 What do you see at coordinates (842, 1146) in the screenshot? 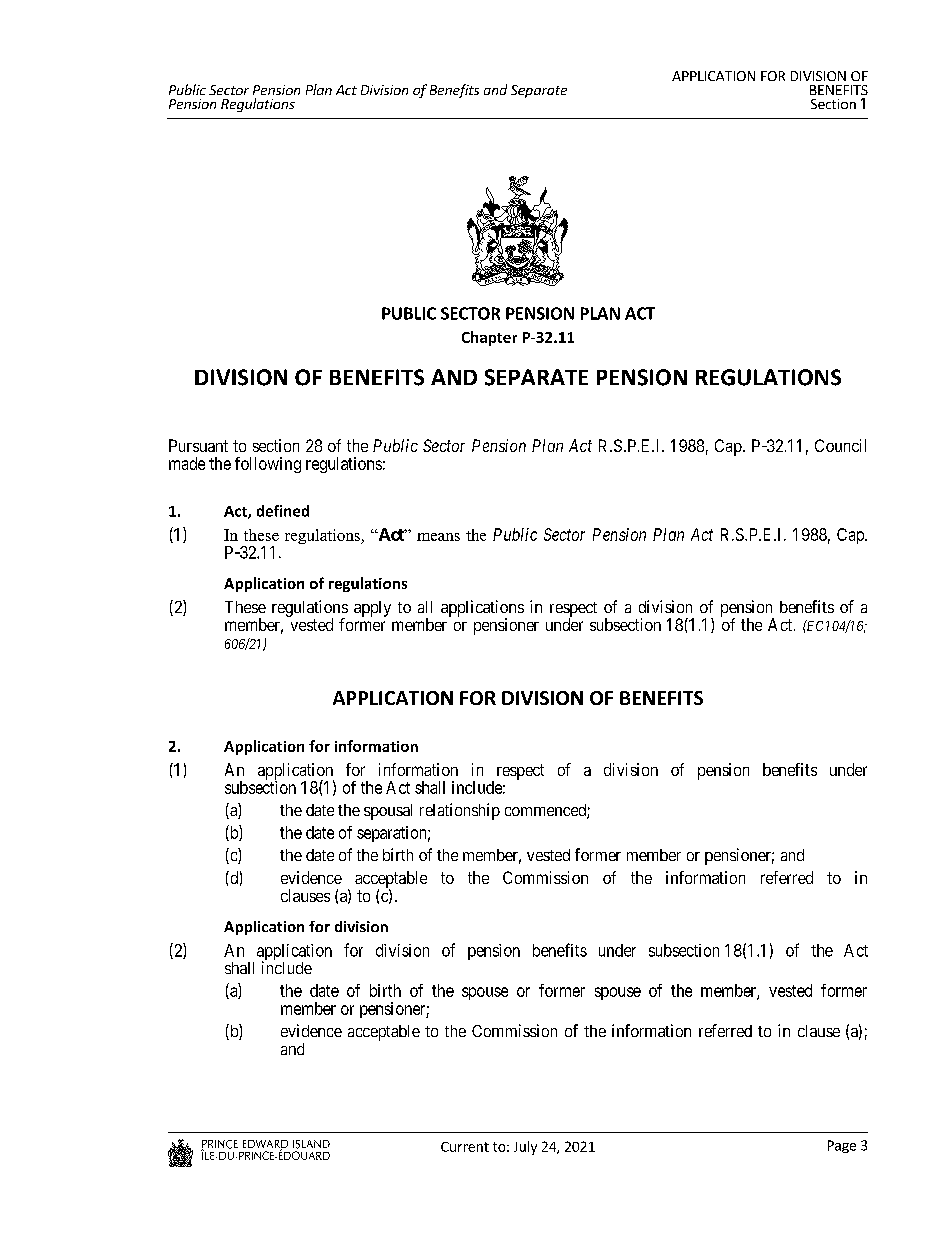
I see `Page` at bounding box center [842, 1146].
